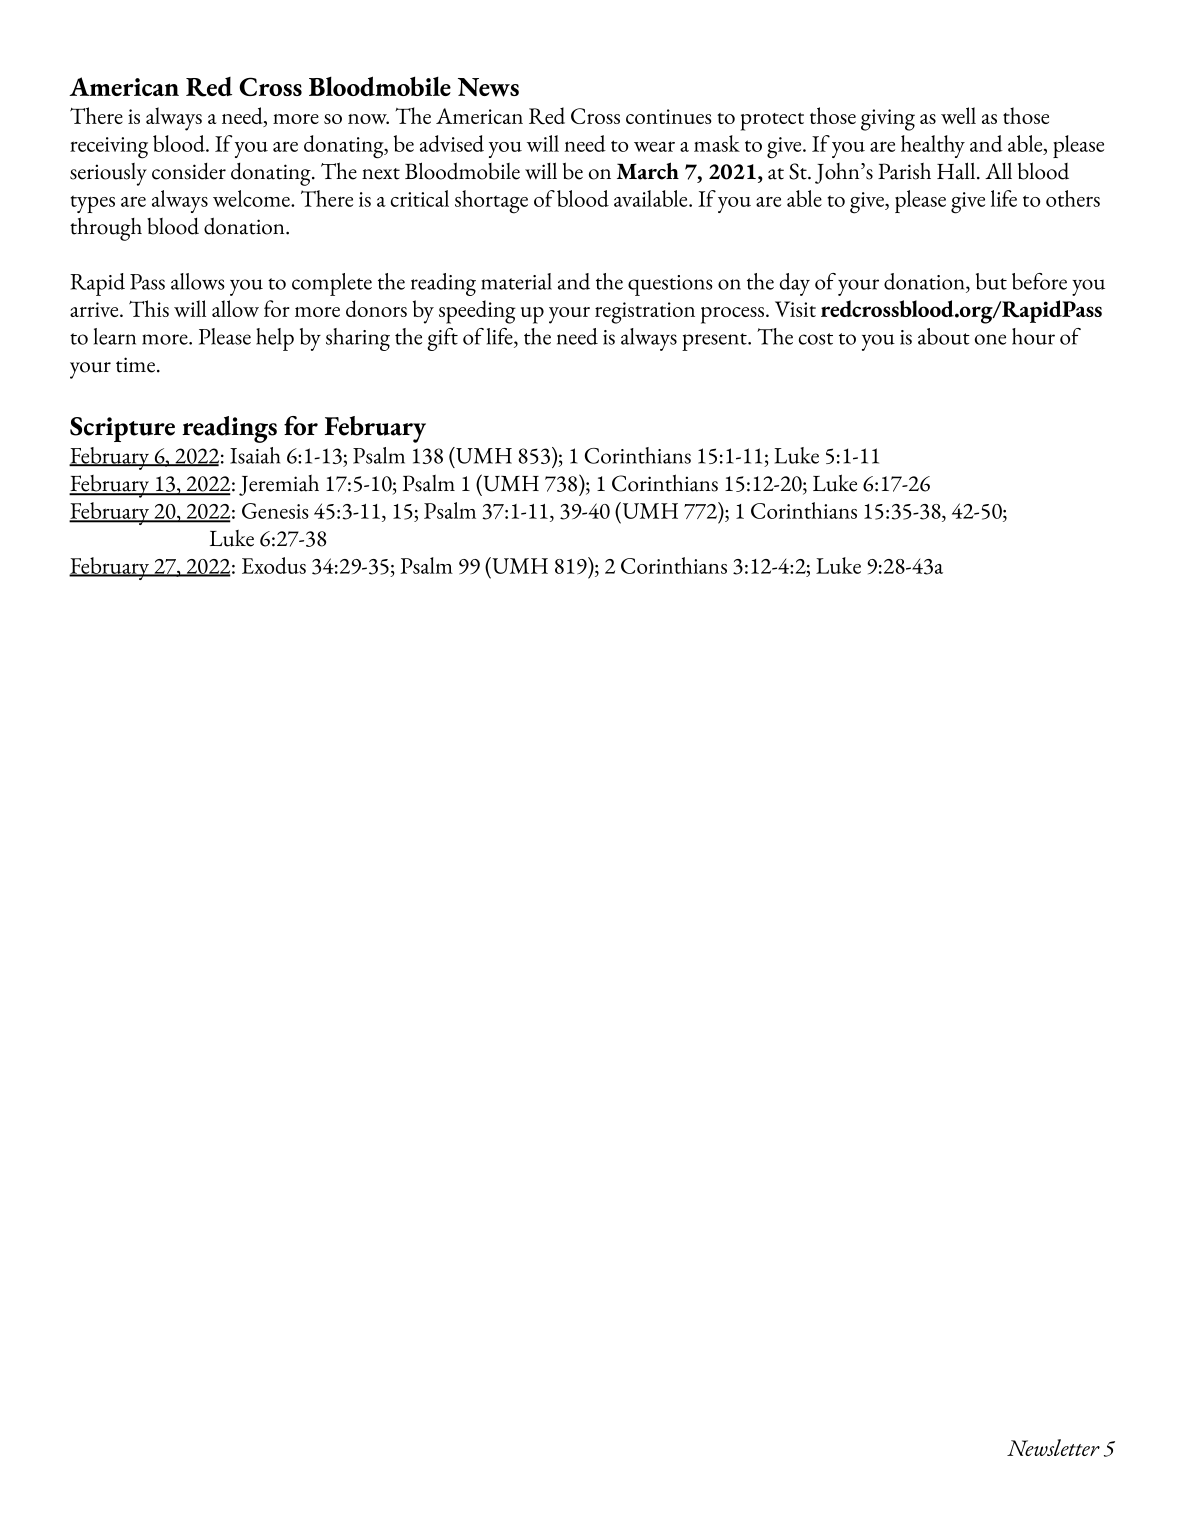 This page has width=1184, height=1532. I want to click on others, so click(1073, 198).
